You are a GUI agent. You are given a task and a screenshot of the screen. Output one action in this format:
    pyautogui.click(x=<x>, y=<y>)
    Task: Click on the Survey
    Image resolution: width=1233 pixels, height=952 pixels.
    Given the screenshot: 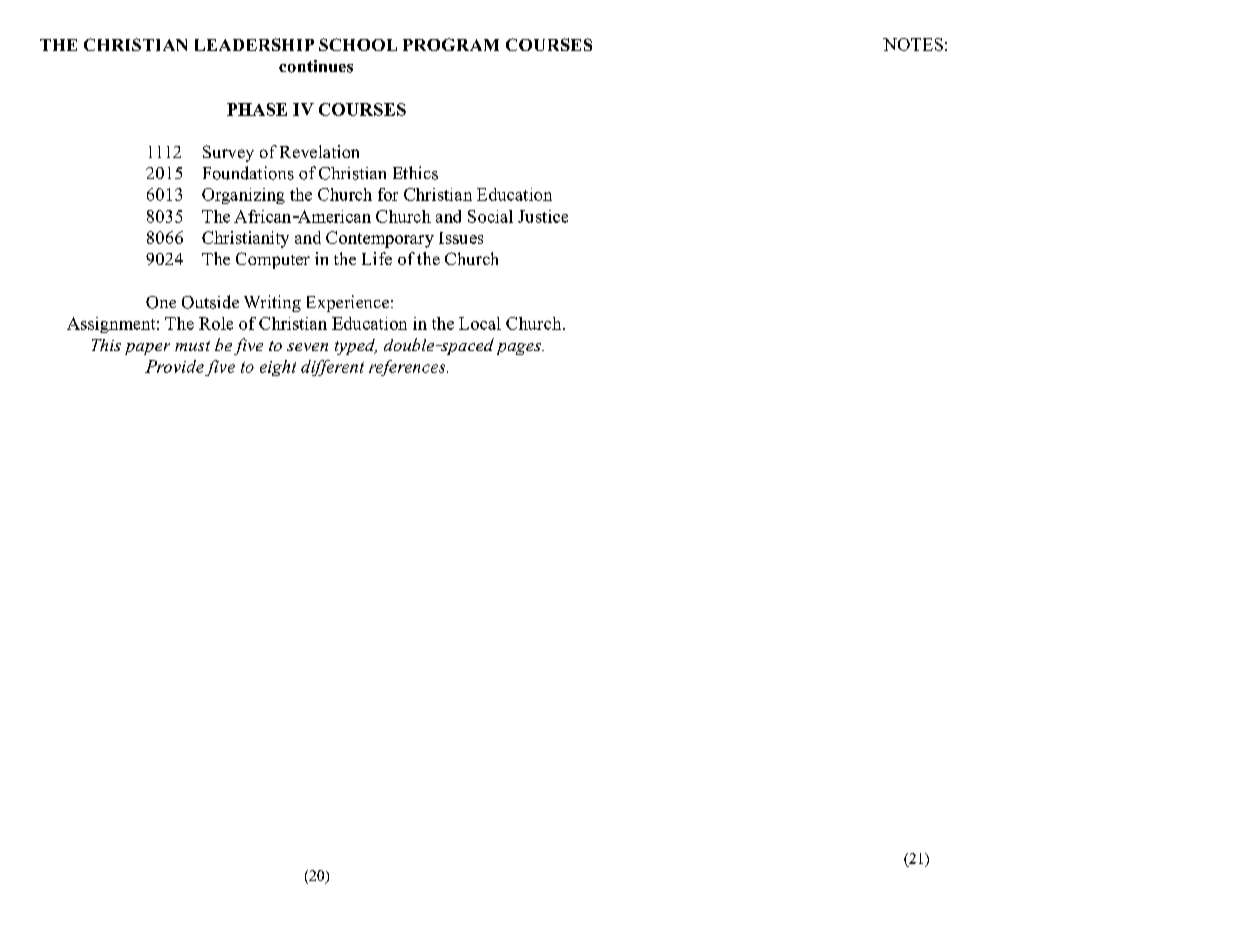 What is the action you would take?
    pyautogui.click(x=228, y=153)
